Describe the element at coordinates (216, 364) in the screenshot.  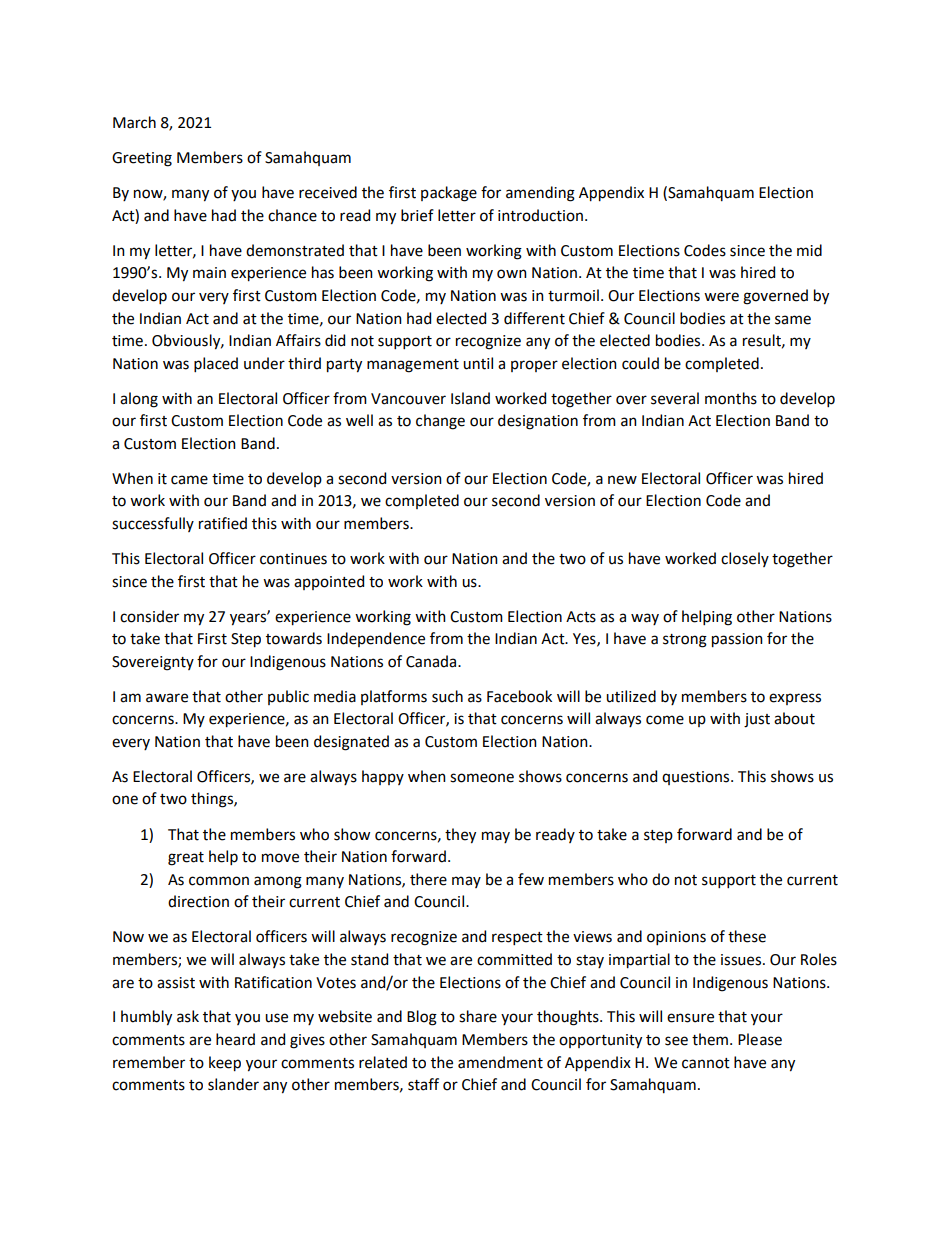
I see `placed` at that location.
